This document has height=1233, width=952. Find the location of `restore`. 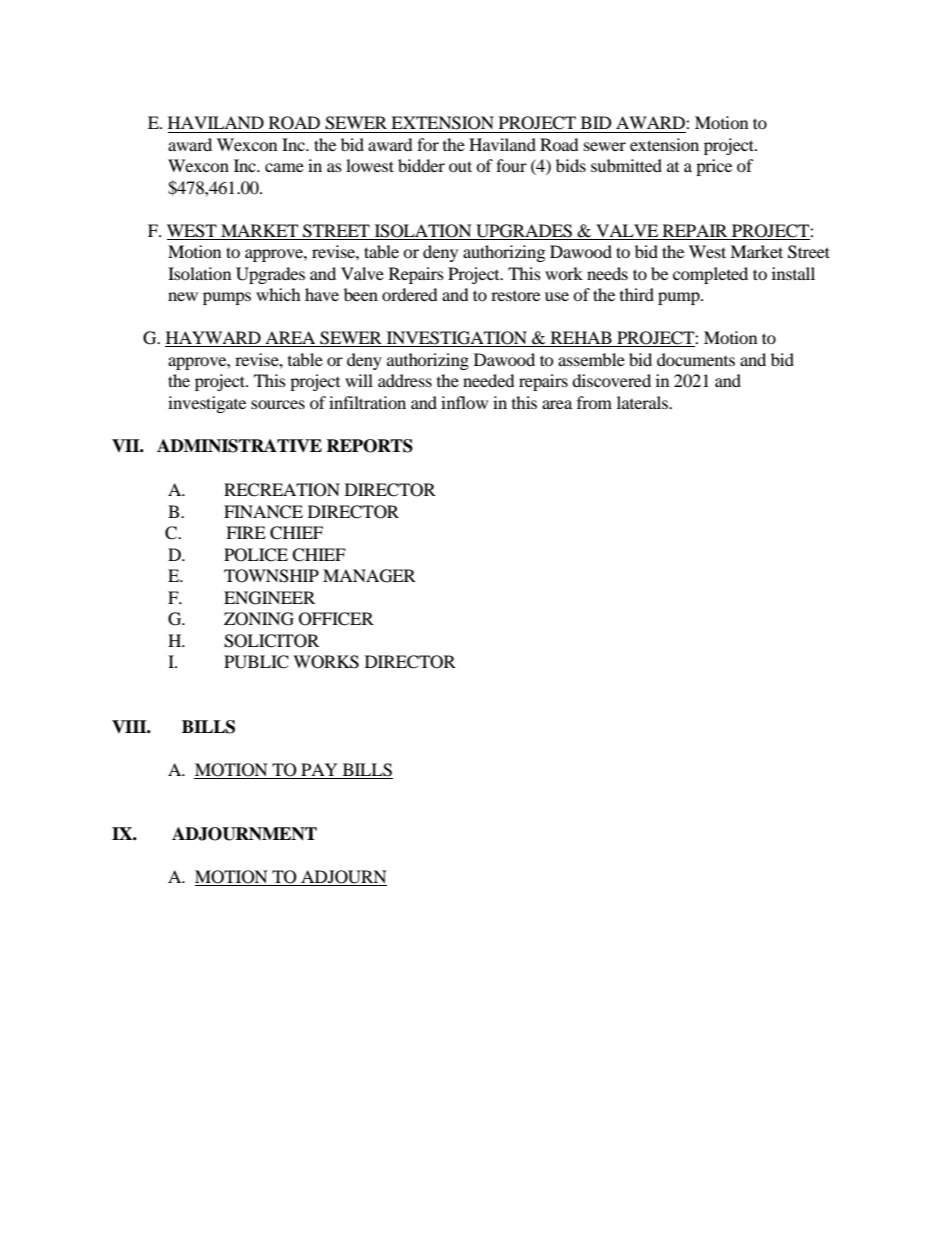

restore is located at coordinates (515, 296).
